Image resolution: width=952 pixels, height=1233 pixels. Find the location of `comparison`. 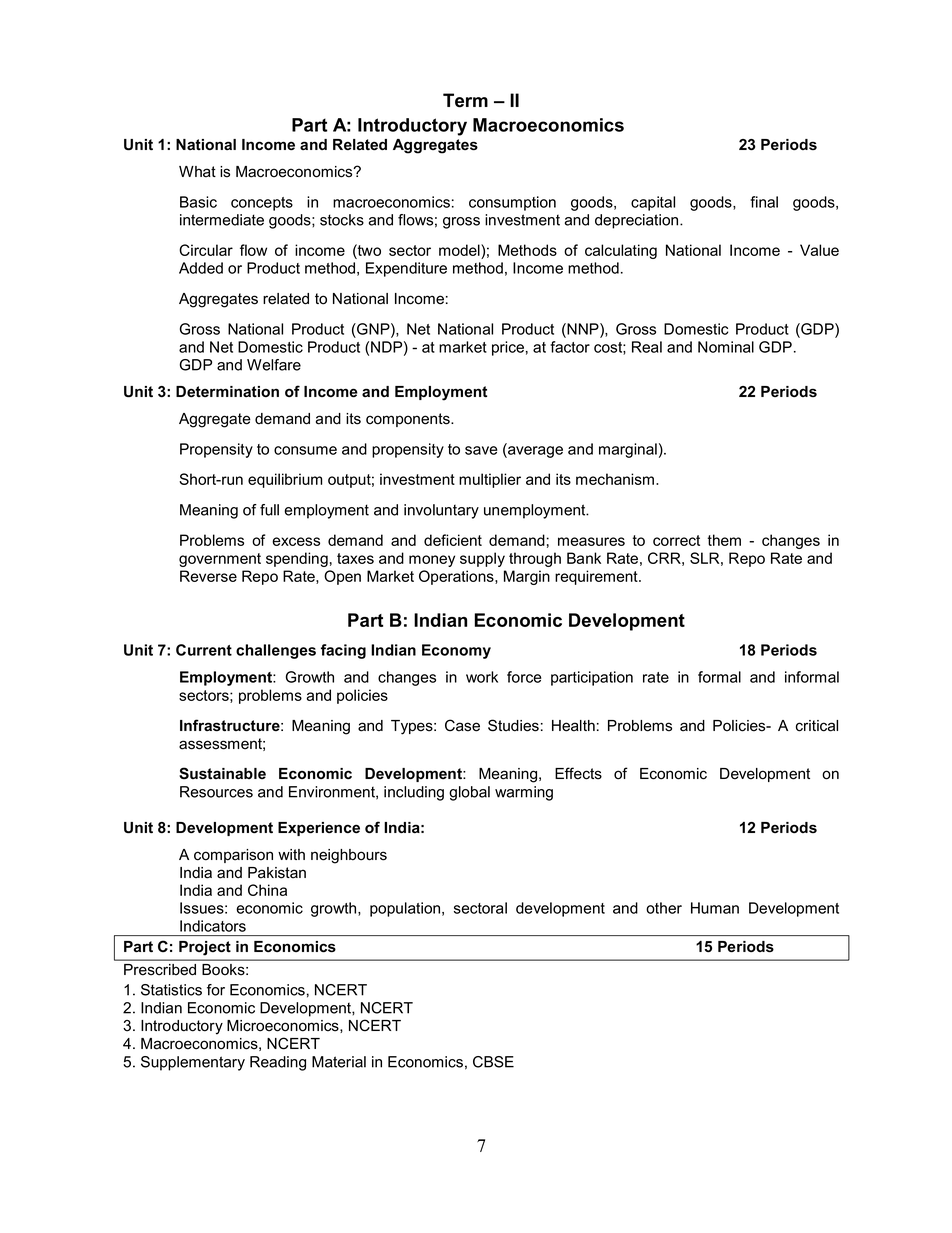

comparison is located at coordinates (233, 856).
